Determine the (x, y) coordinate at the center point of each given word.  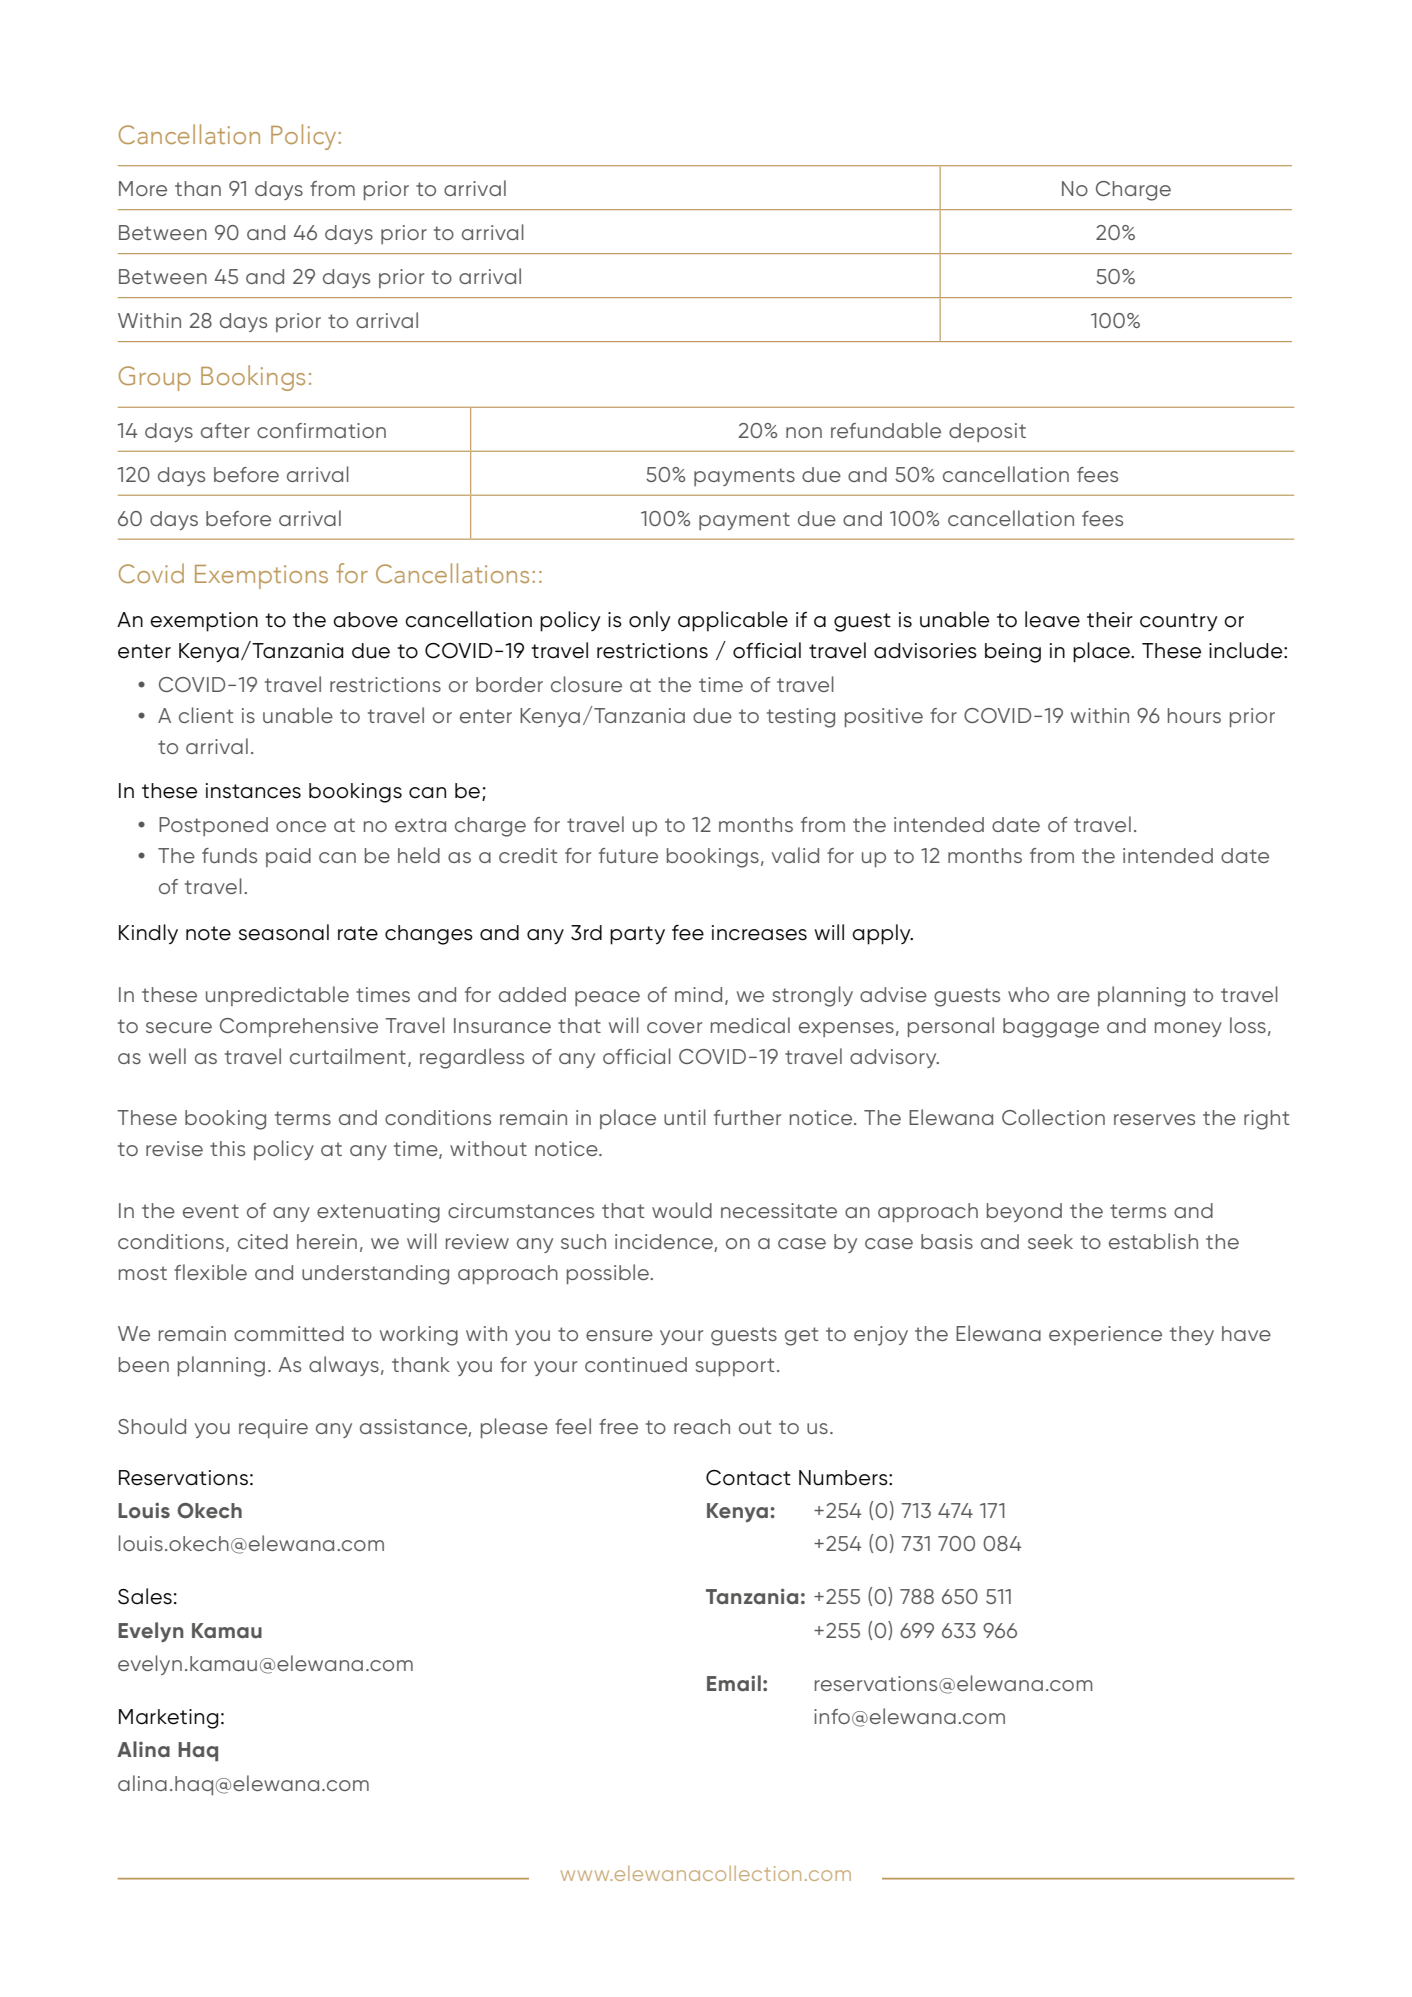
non (804, 432)
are (1073, 996)
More (143, 188)
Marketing (169, 1719)
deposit (987, 432)
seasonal (284, 932)
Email (734, 1683)
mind (698, 994)
